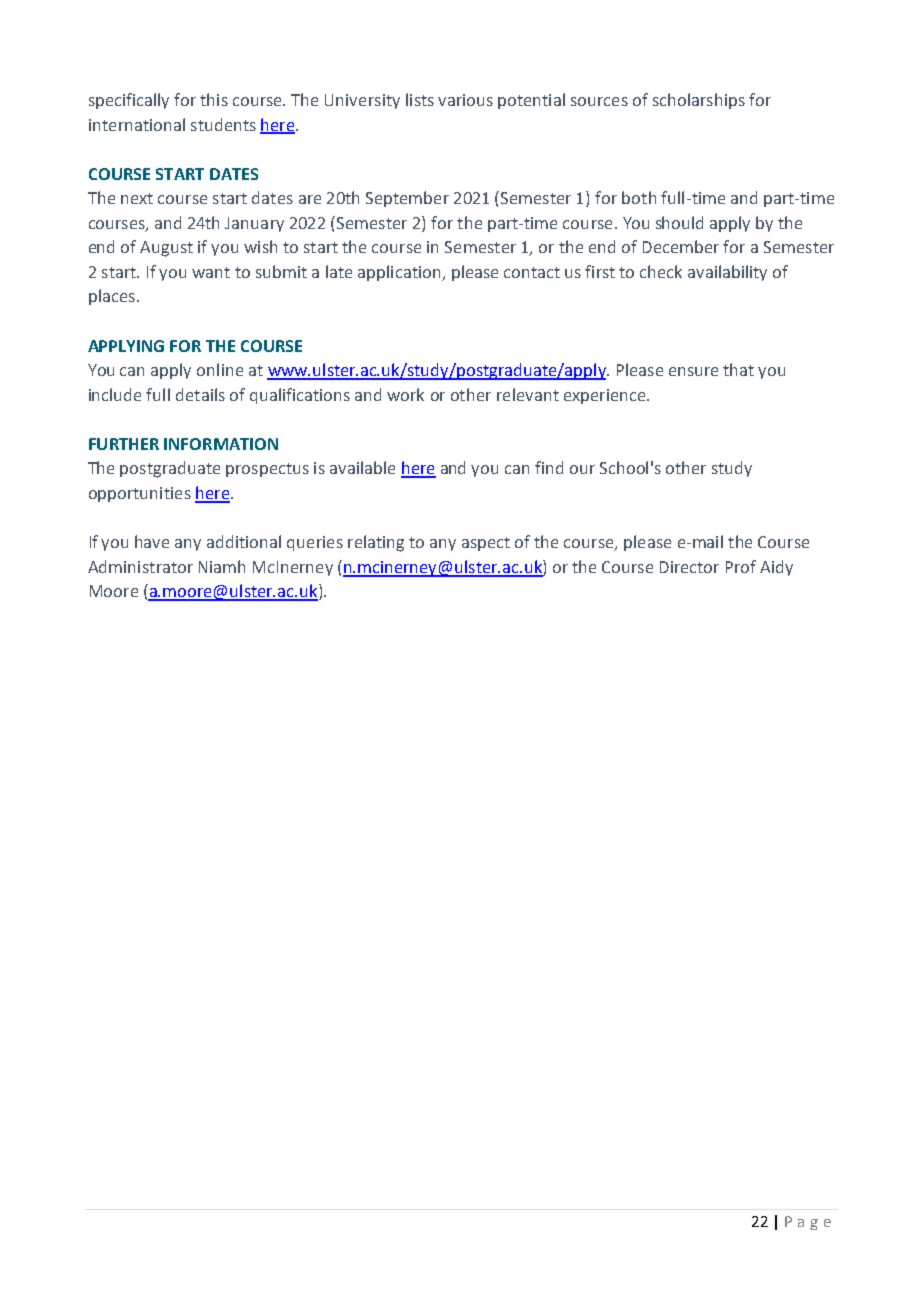 The height and width of the screenshot is (1308, 924). What do you see at coordinates (362, 467) in the screenshot?
I see `available` at bounding box center [362, 467].
